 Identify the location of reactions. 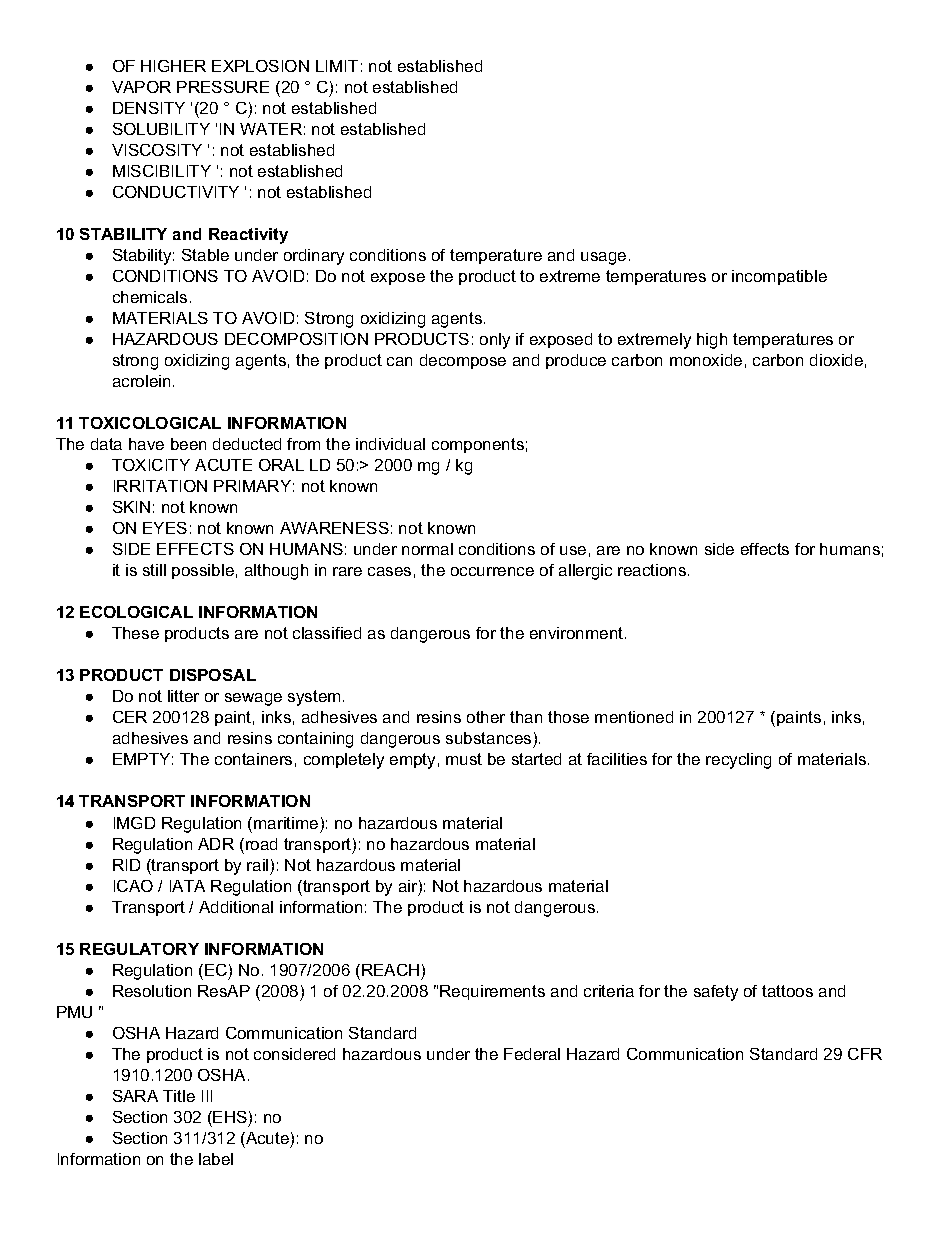
(653, 570).
